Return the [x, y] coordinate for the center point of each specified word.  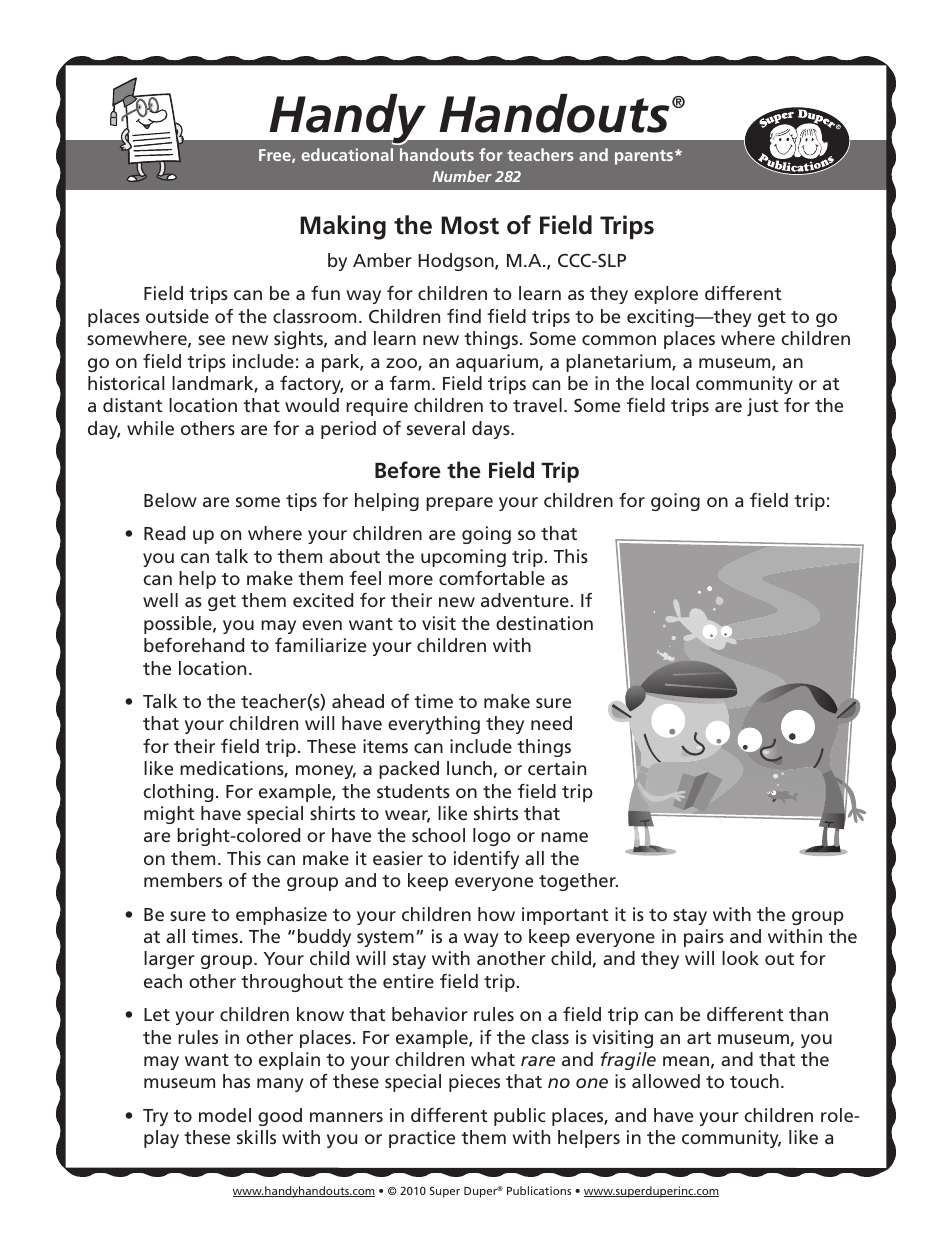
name [564, 837]
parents [645, 157]
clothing [178, 793]
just [762, 407]
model [225, 1115]
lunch [469, 768]
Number [462, 176]
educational [347, 154]
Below [170, 500]
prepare [459, 504]
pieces [474, 1083]
